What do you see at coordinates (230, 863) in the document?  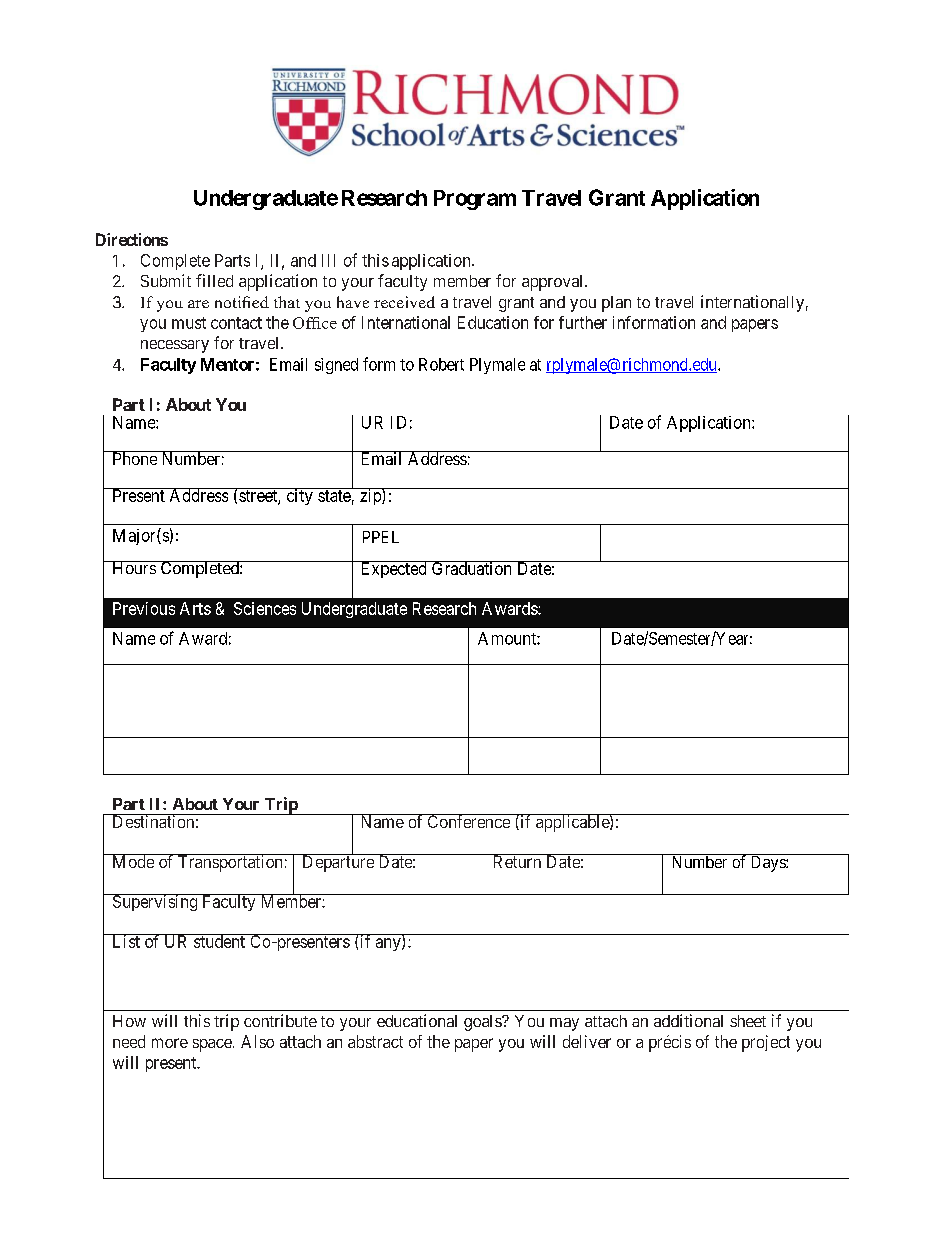 I see `Transportation` at bounding box center [230, 863].
